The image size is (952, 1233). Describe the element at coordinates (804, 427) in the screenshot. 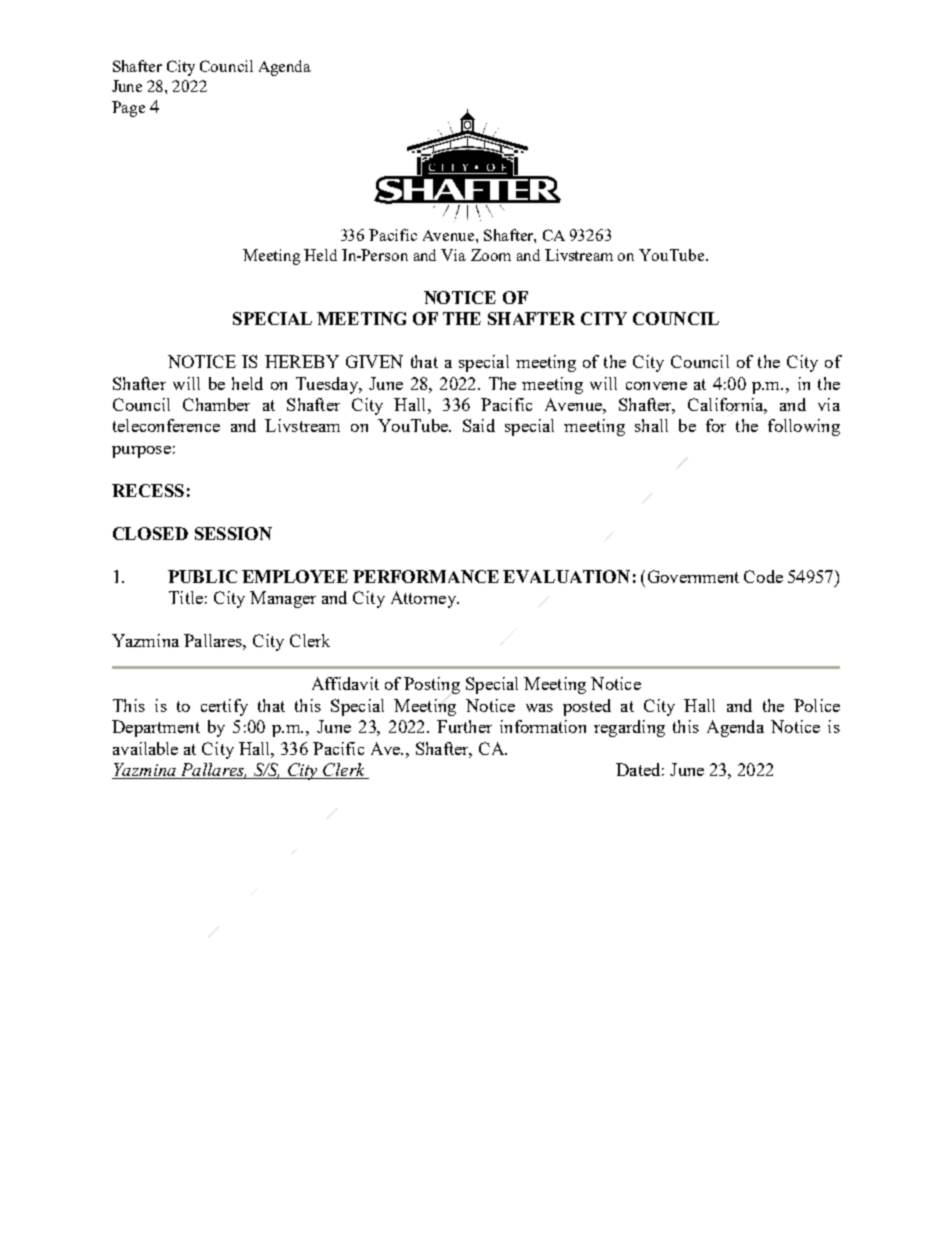

I see `following` at that location.
